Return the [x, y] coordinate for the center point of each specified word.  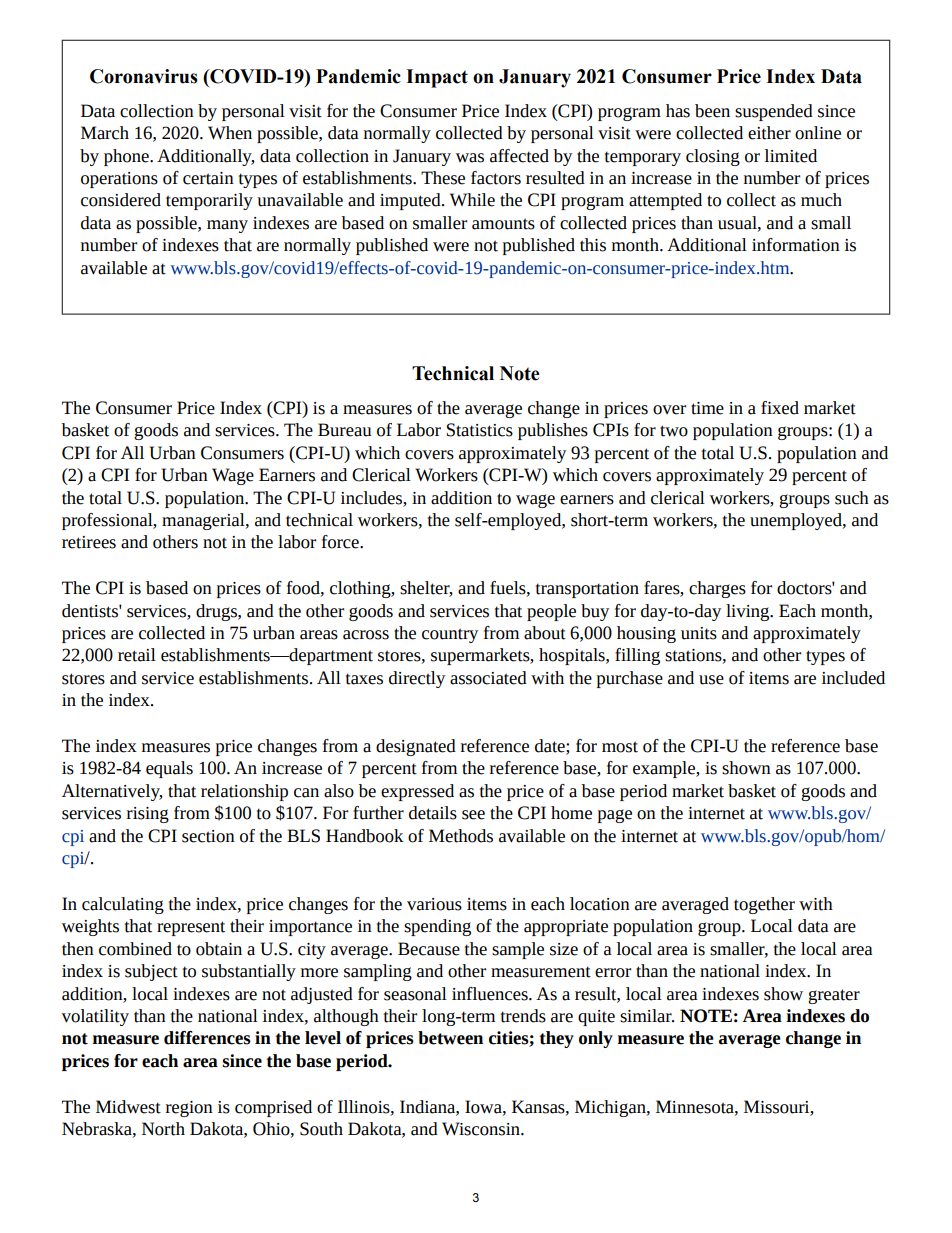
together [764, 905]
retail [137, 655]
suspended [774, 112]
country [450, 635]
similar [647, 1016]
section [208, 836]
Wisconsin [482, 1129]
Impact [437, 78]
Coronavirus [144, 76]
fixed [780, 408]
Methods [461, 836]
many [227, 226]
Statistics [480, 430]
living [749, 612]
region [189, 1109]
